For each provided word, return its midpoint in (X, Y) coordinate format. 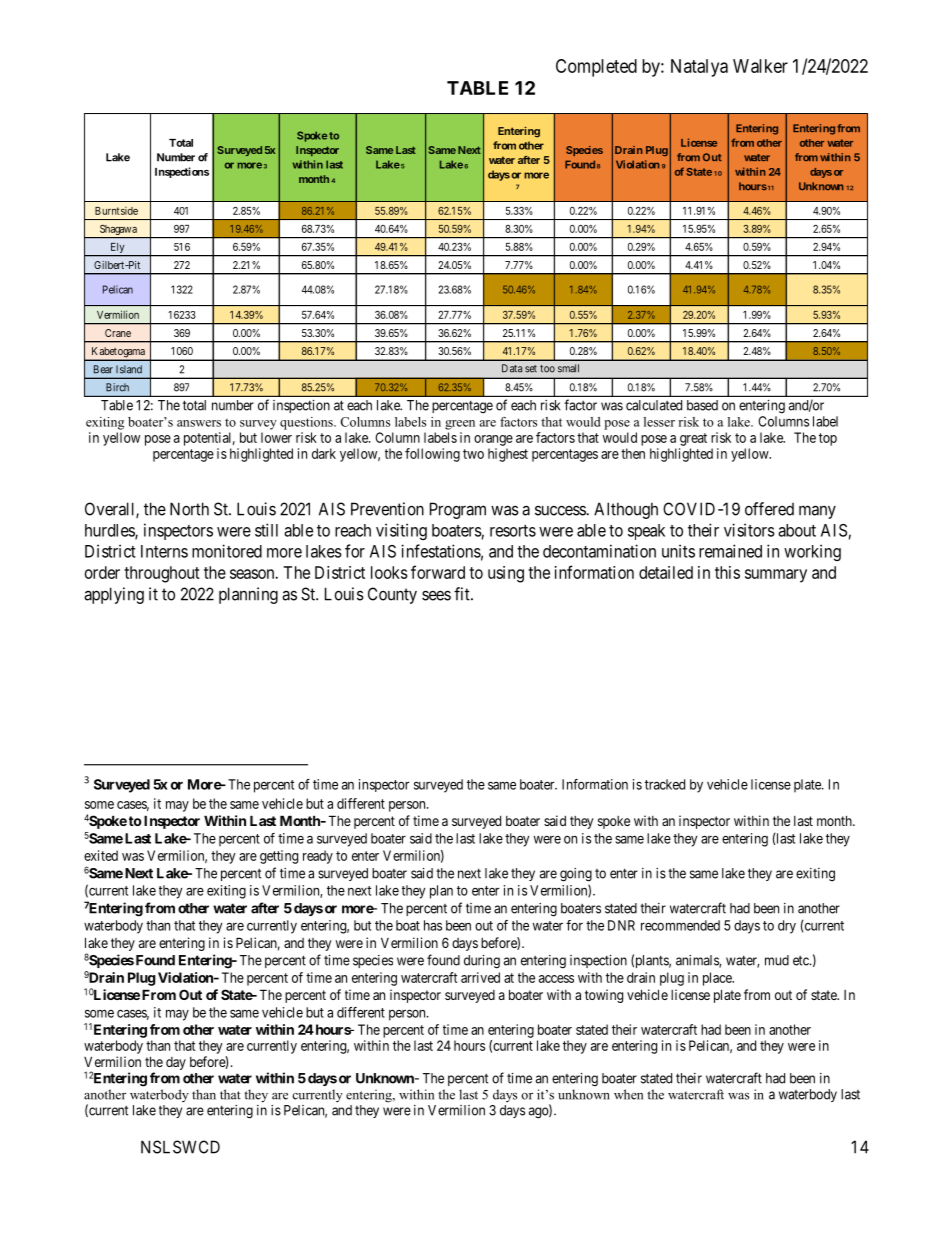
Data (512, 368)
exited (101, 855)
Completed (596, 68)
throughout (162, 574)
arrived (480, 977)
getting (279, 857)
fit (463, 594)
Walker (760, 66)
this (727, 572)
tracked (665, 784)
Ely (117, 249)
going (576, 875)
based (702, 405)
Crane (118, 333)
